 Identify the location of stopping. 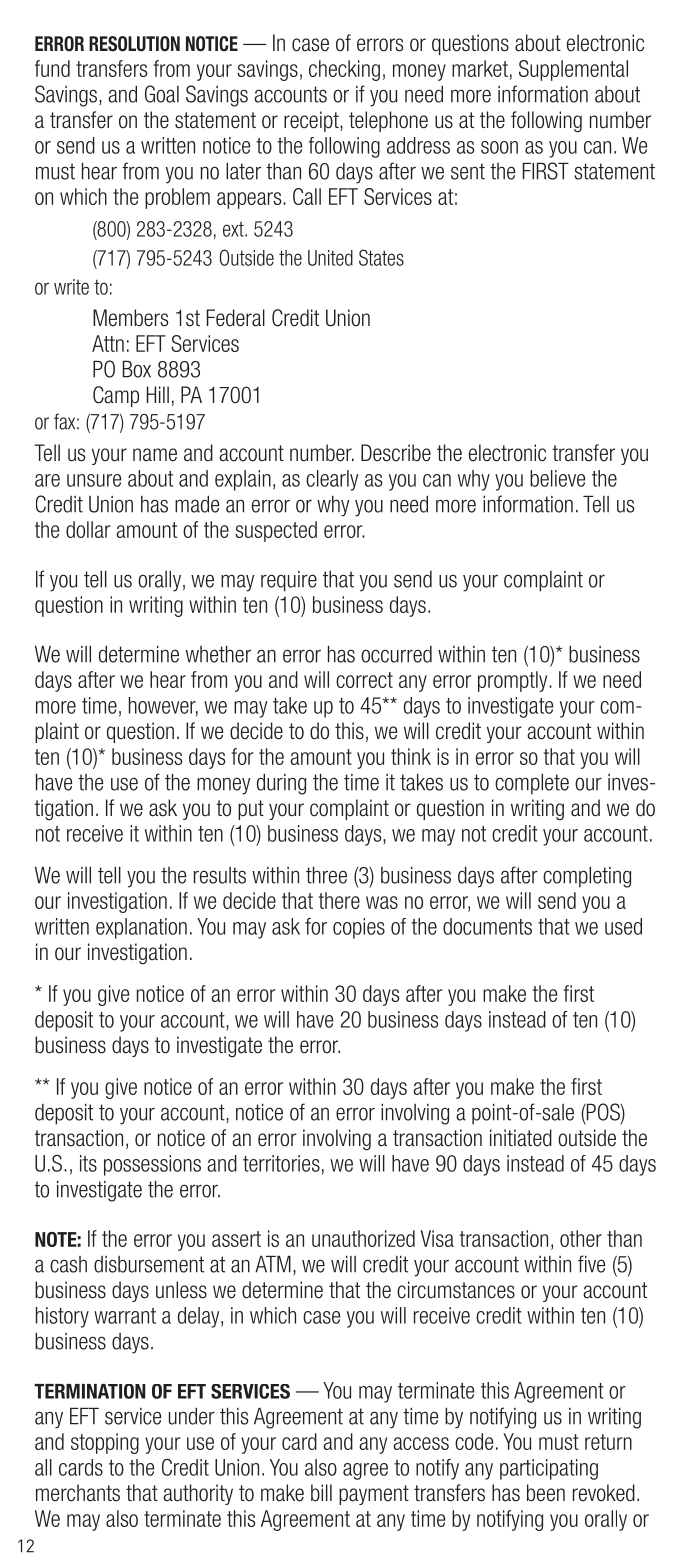
(105, 1443).
